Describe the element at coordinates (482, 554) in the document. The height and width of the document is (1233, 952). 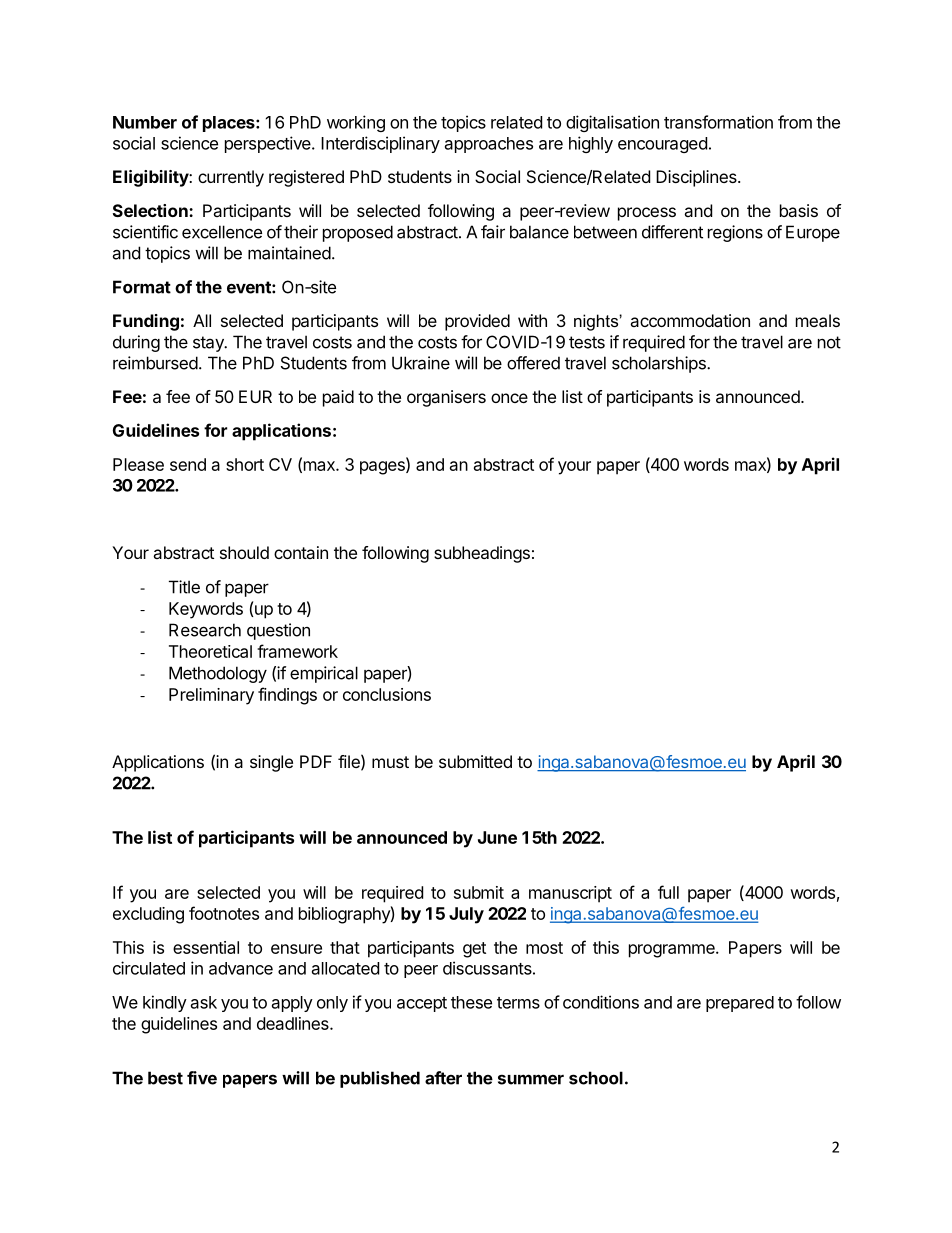
I see `subheadings` at that location.
